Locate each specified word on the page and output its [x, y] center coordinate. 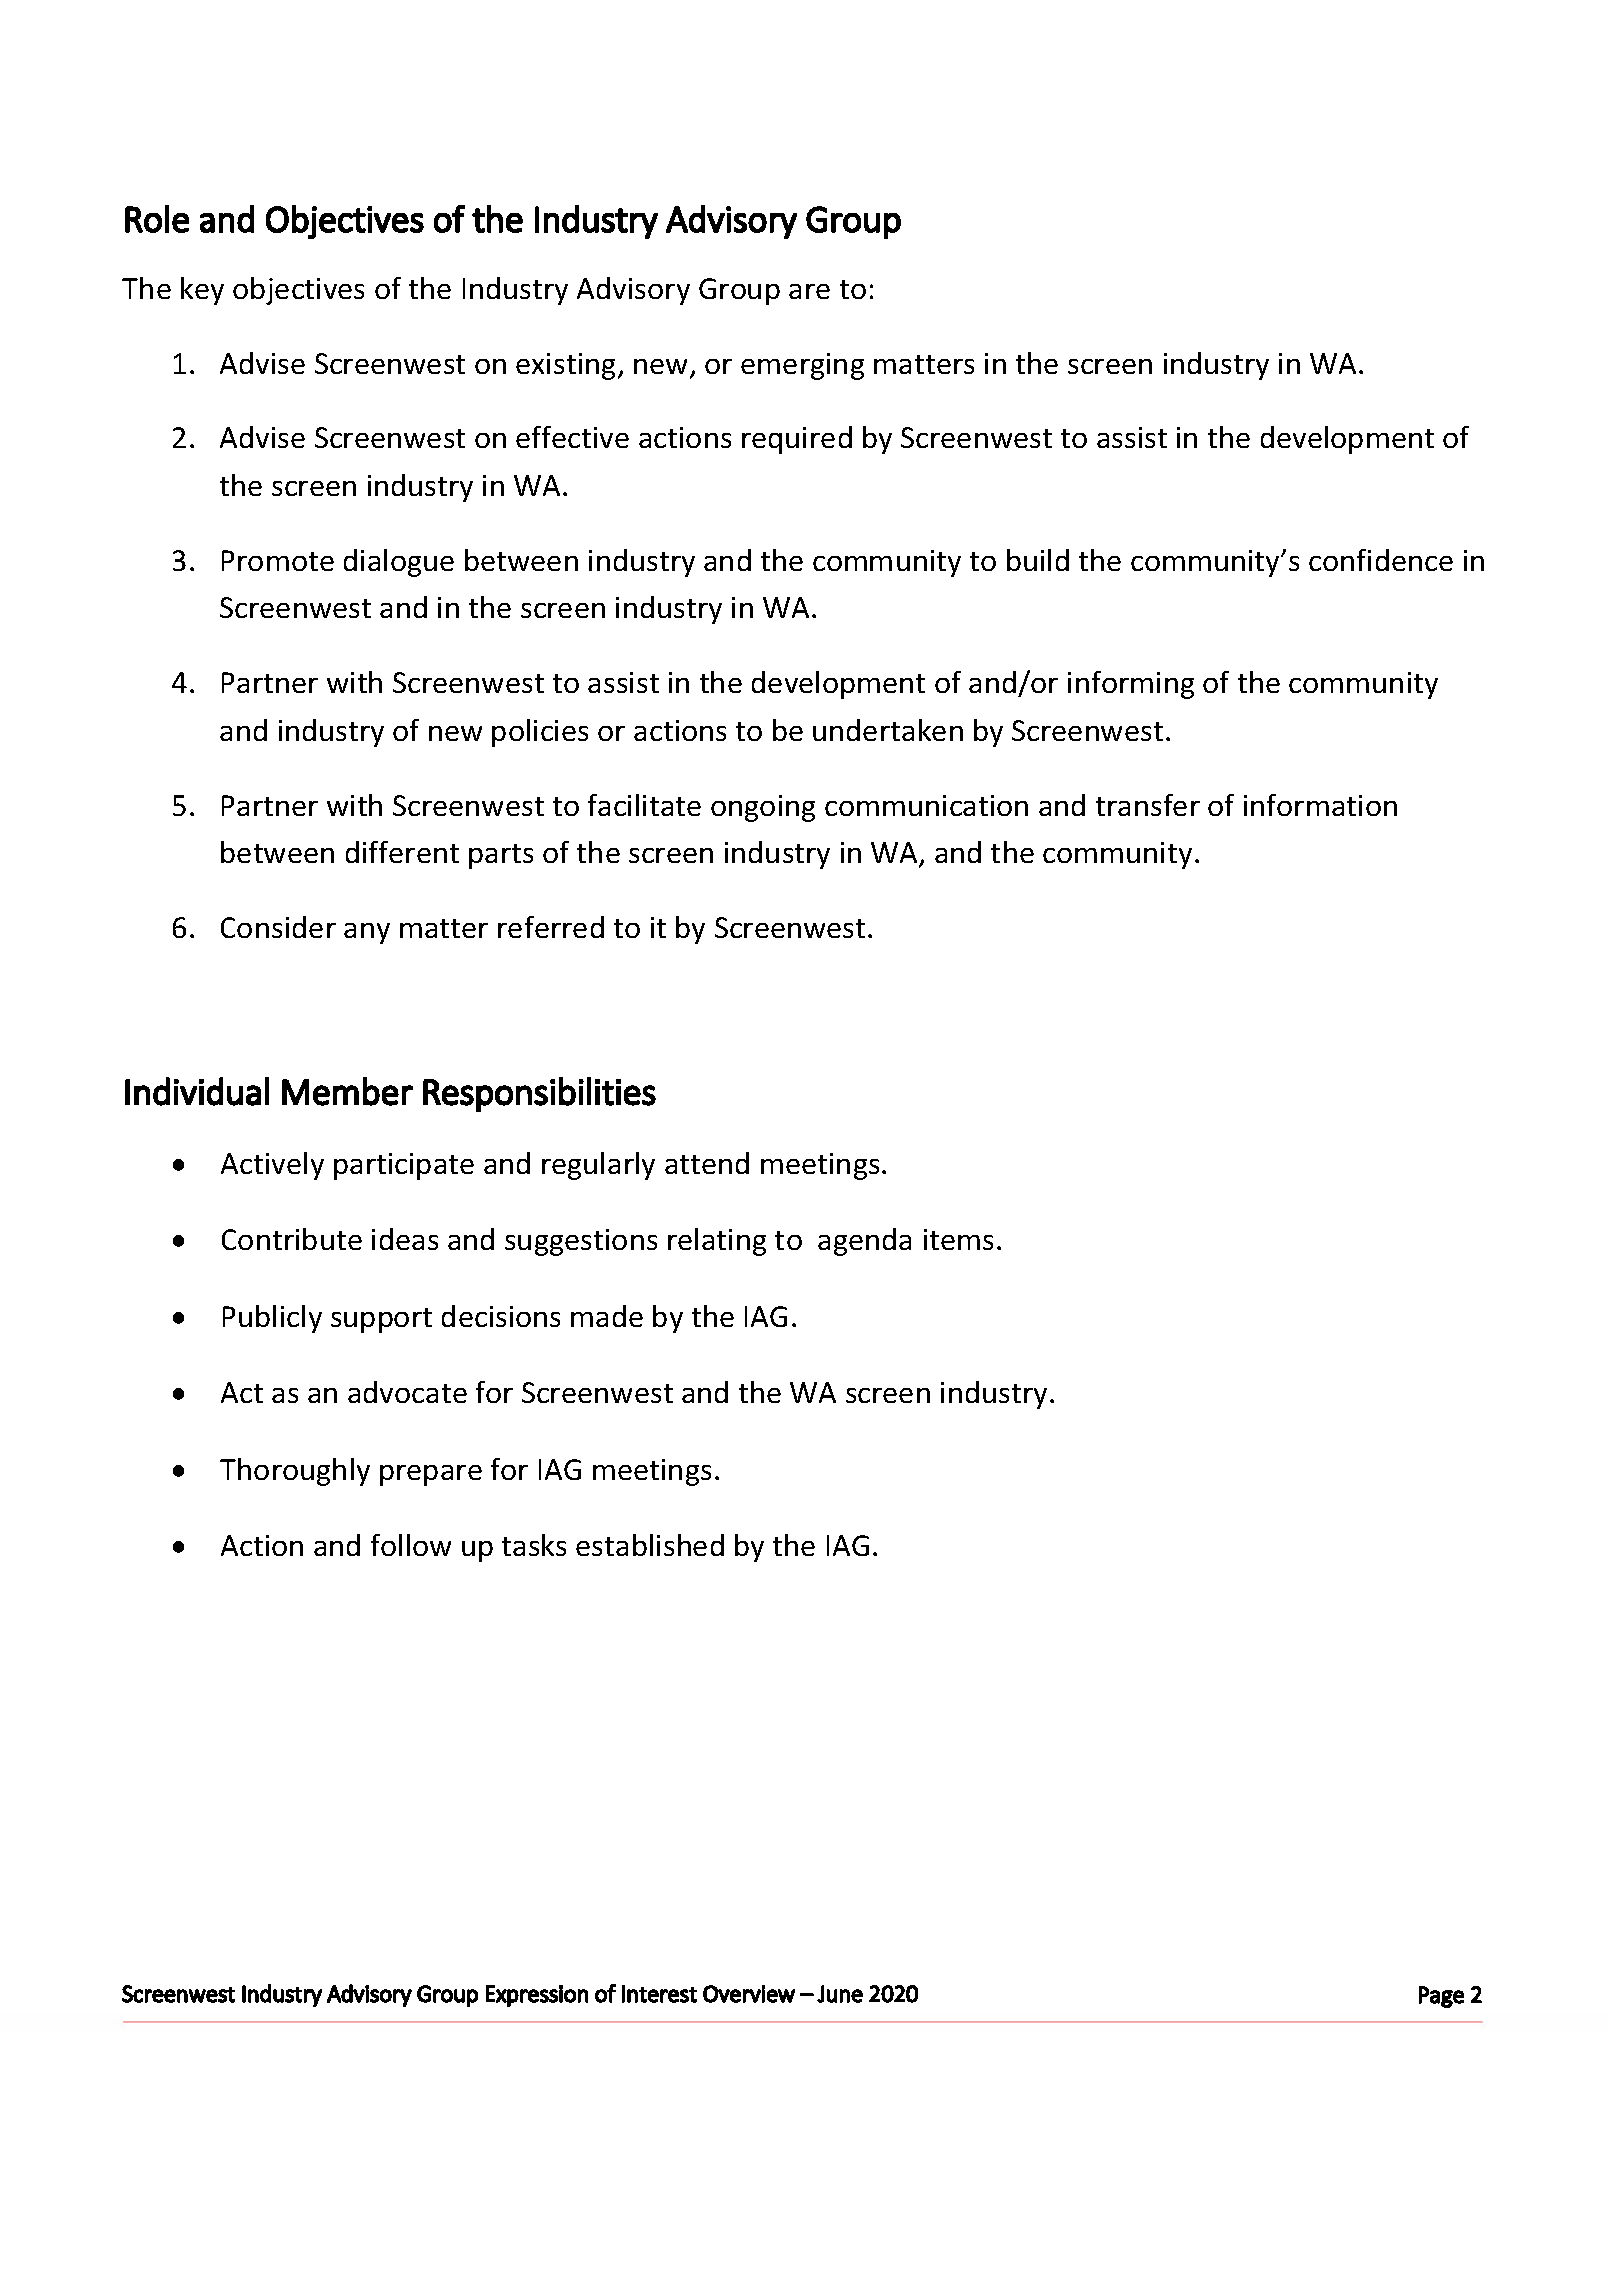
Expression [537, 1996]
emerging [802, 366]
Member [347, 1091]
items [958, 1239]
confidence [1381, 560]
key [202, 291]
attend [707, 1163]
